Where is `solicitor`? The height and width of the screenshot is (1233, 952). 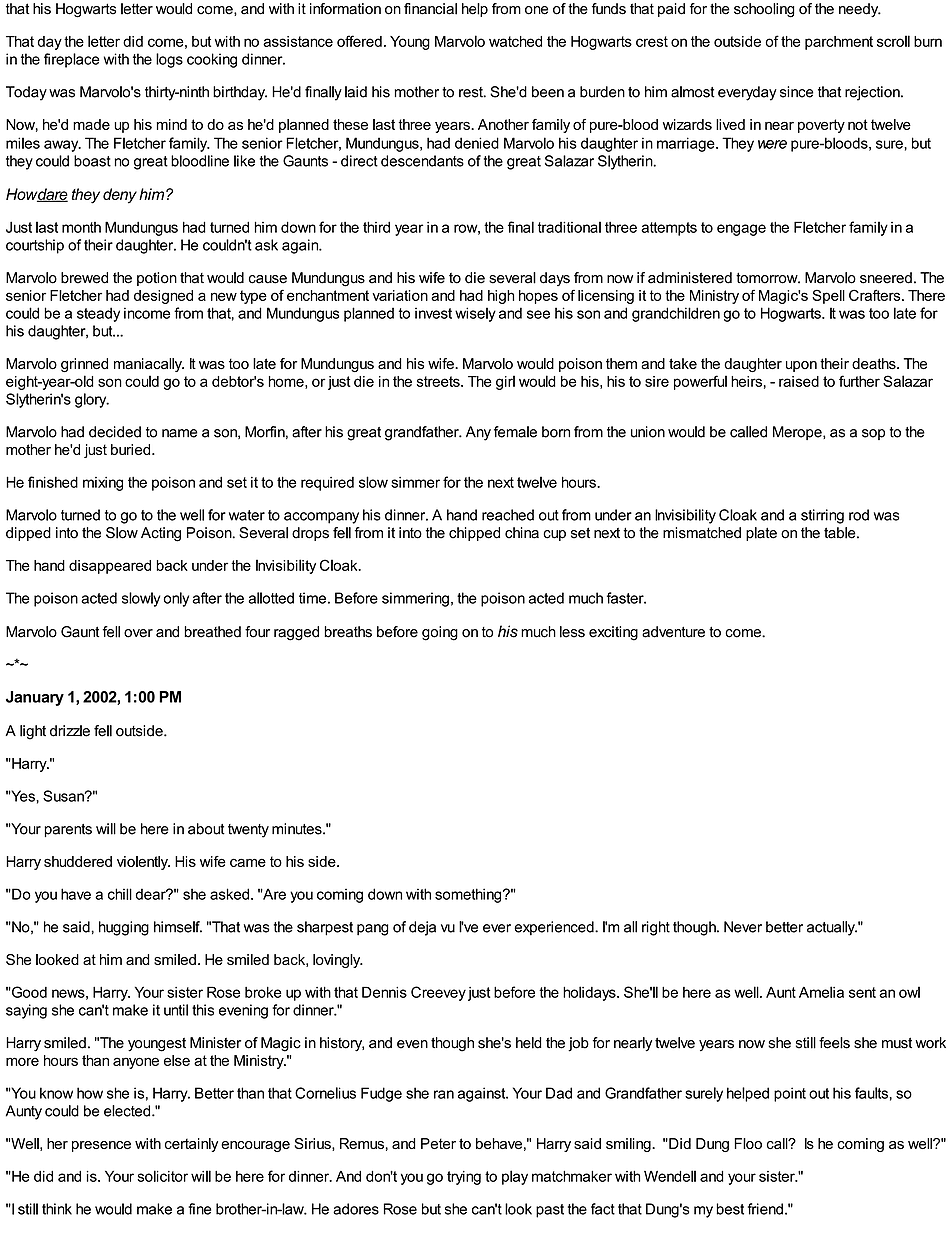
solicitor is located at coordinates (162, 1176).
